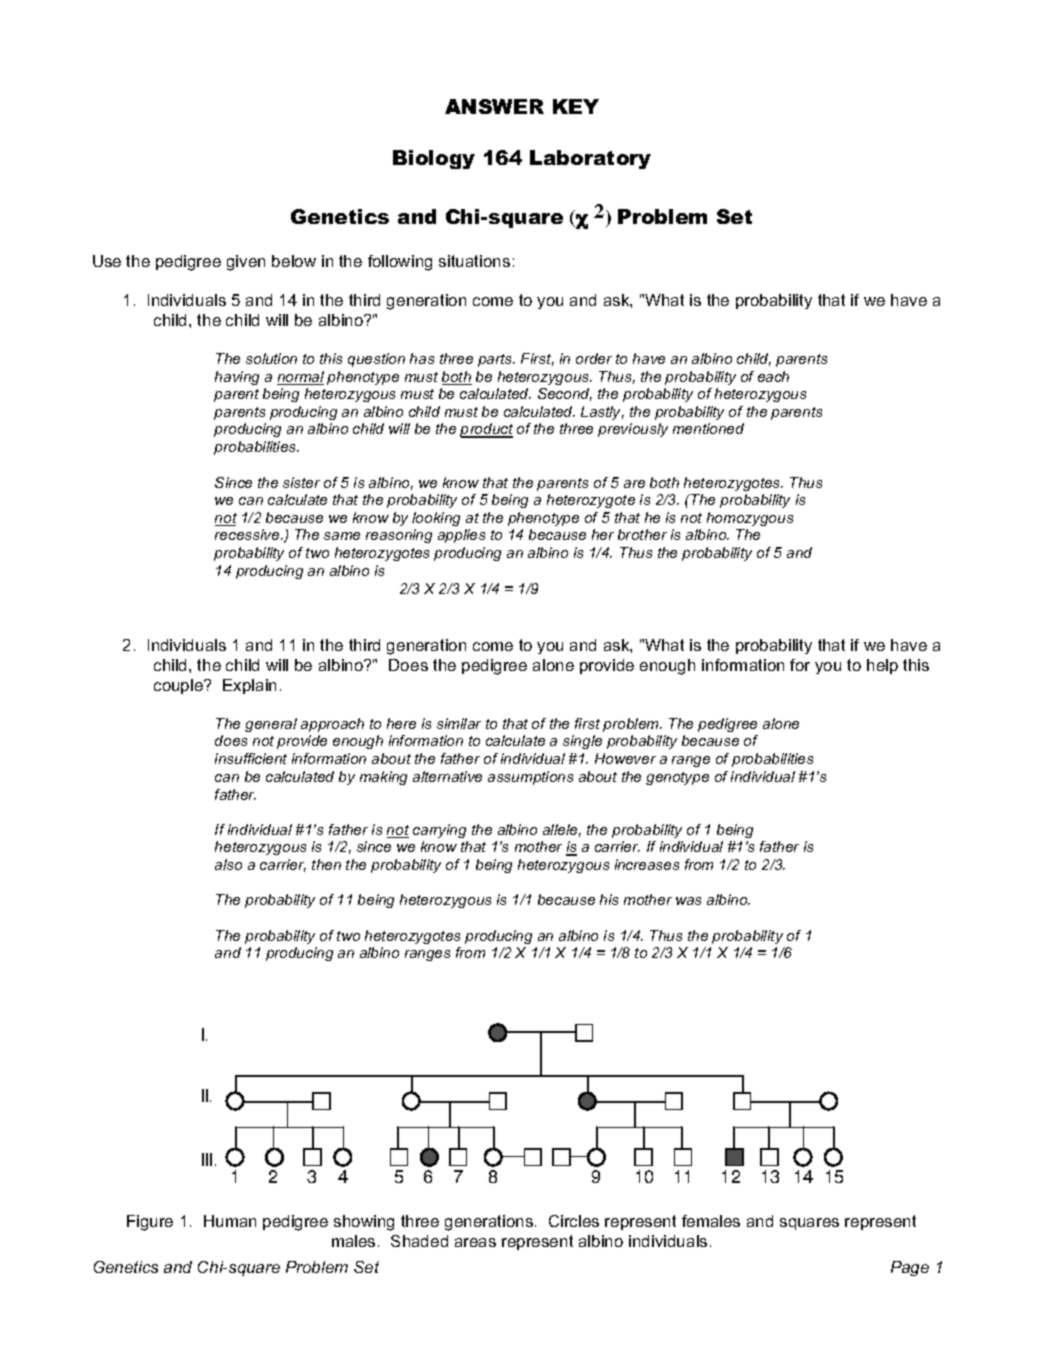 This document has height=1351, width=1044. I want to click on help, so click(882, 666).
